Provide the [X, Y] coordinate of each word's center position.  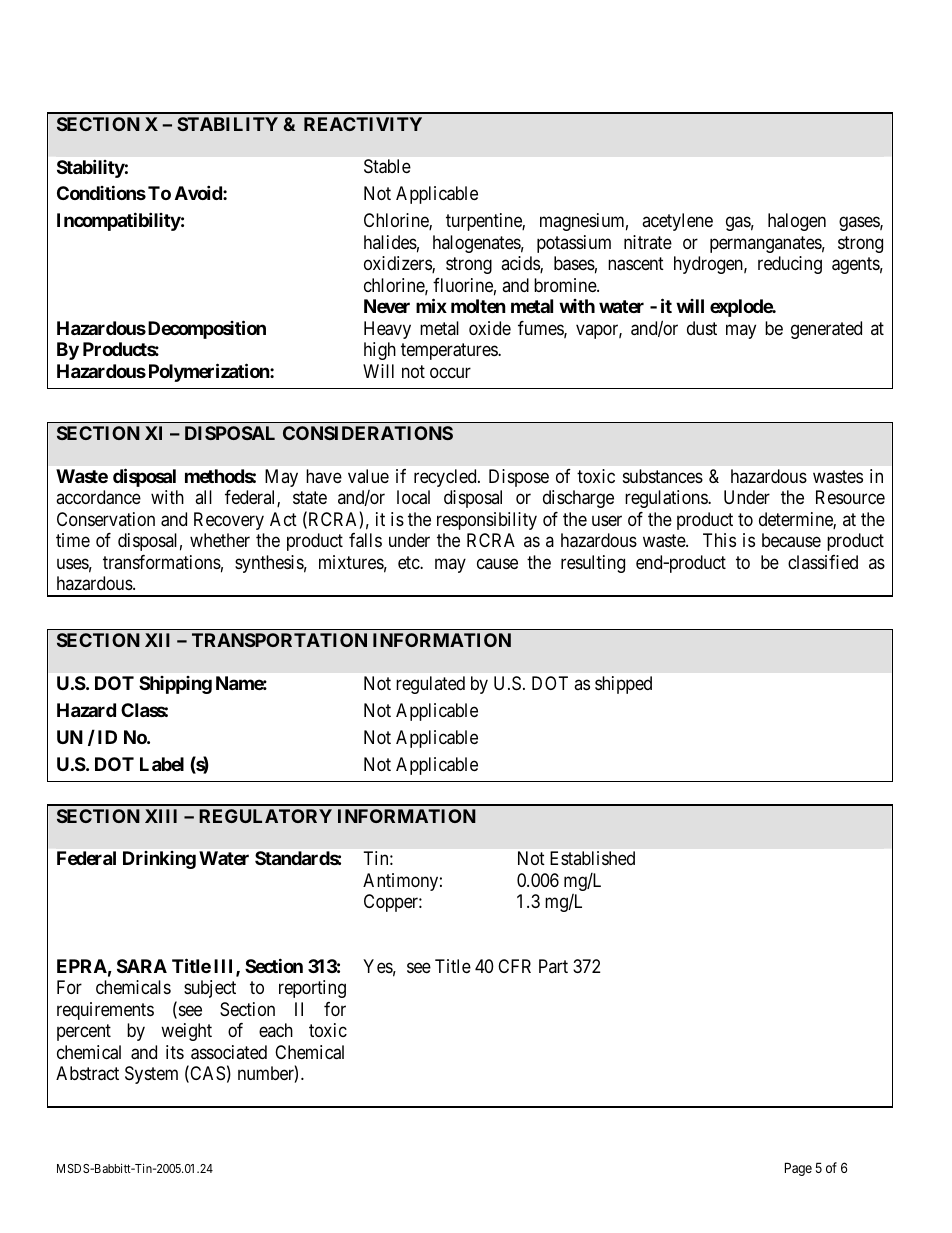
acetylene [677, 222]
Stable [387, 166]
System [151, 1075]
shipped [623, 685]
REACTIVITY [363, 124]
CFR [514, 966]
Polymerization [210, 372]
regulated [430, 685]
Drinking [159, 860]
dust [702, 328]
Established [592, 858]
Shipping [175, 685]
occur [450, 372]
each [276, 1030]
